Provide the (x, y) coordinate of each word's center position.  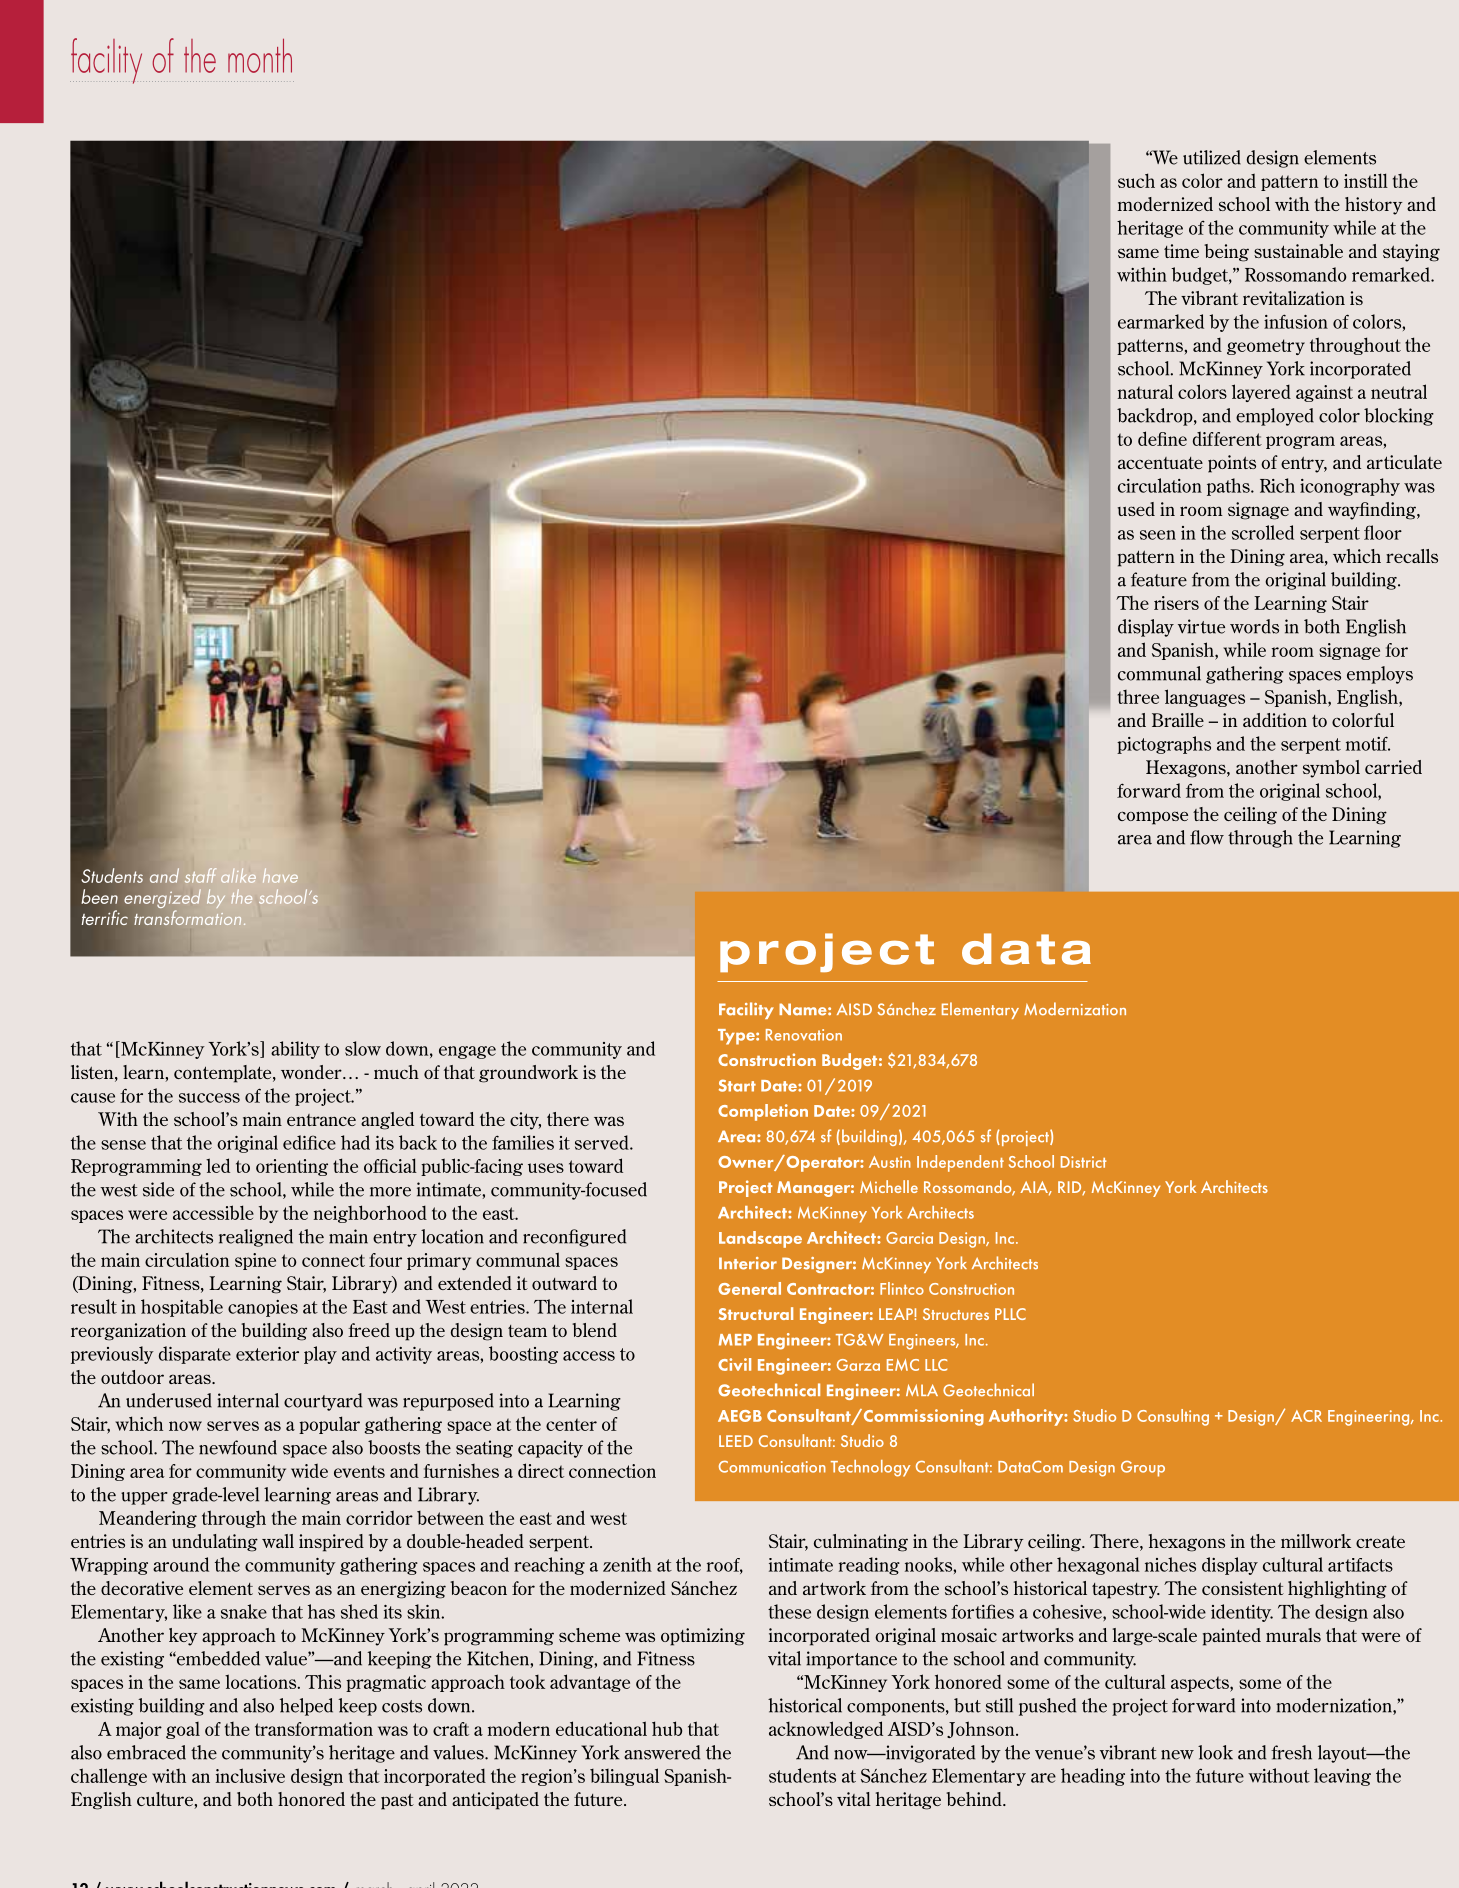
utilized (1212, 157)
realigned (256, 1238)
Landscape (760, 1239)
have (280, 875)
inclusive (250, 1775)
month (260, 55)
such (1136, 180)
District (1083, 1162)
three (1138, 697)
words (1254, 626)
